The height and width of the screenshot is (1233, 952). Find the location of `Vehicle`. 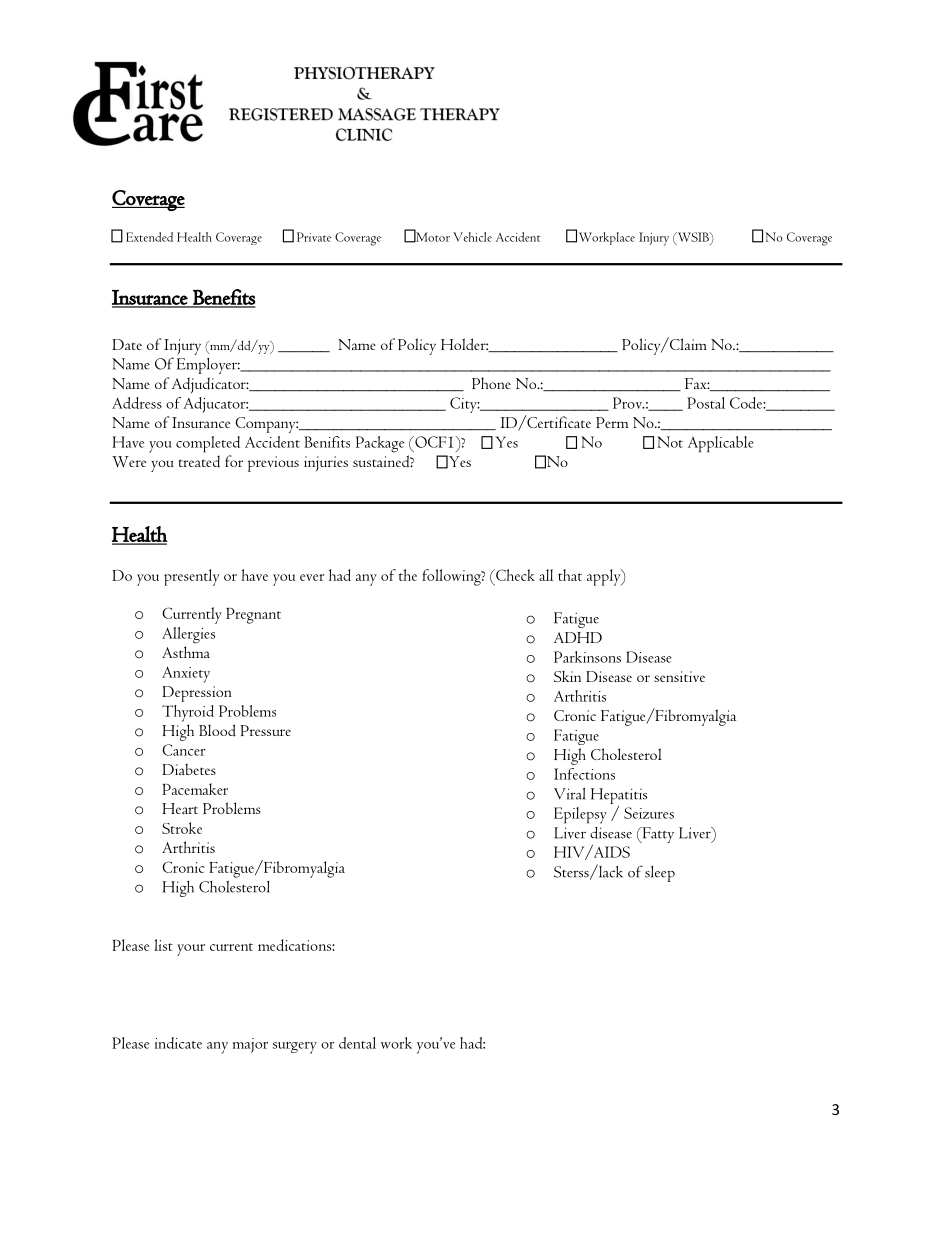

Vehicle is located at coordinates (472, 237).
